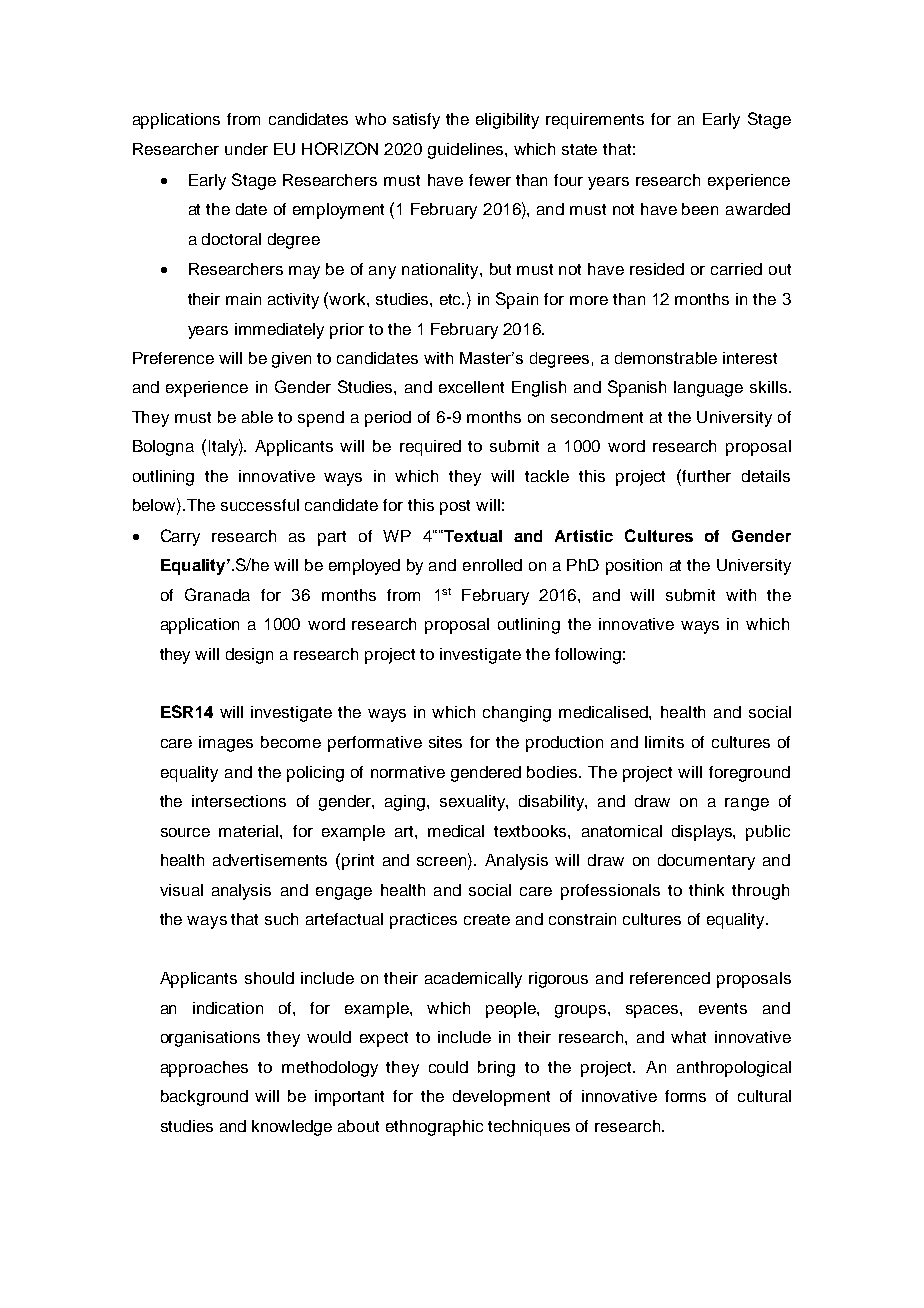 This screenshot has height=1308, width=924. What do you see at coordinates (700, 209) in the screenshot?
I see `been` at bounding box center [700, 209].
